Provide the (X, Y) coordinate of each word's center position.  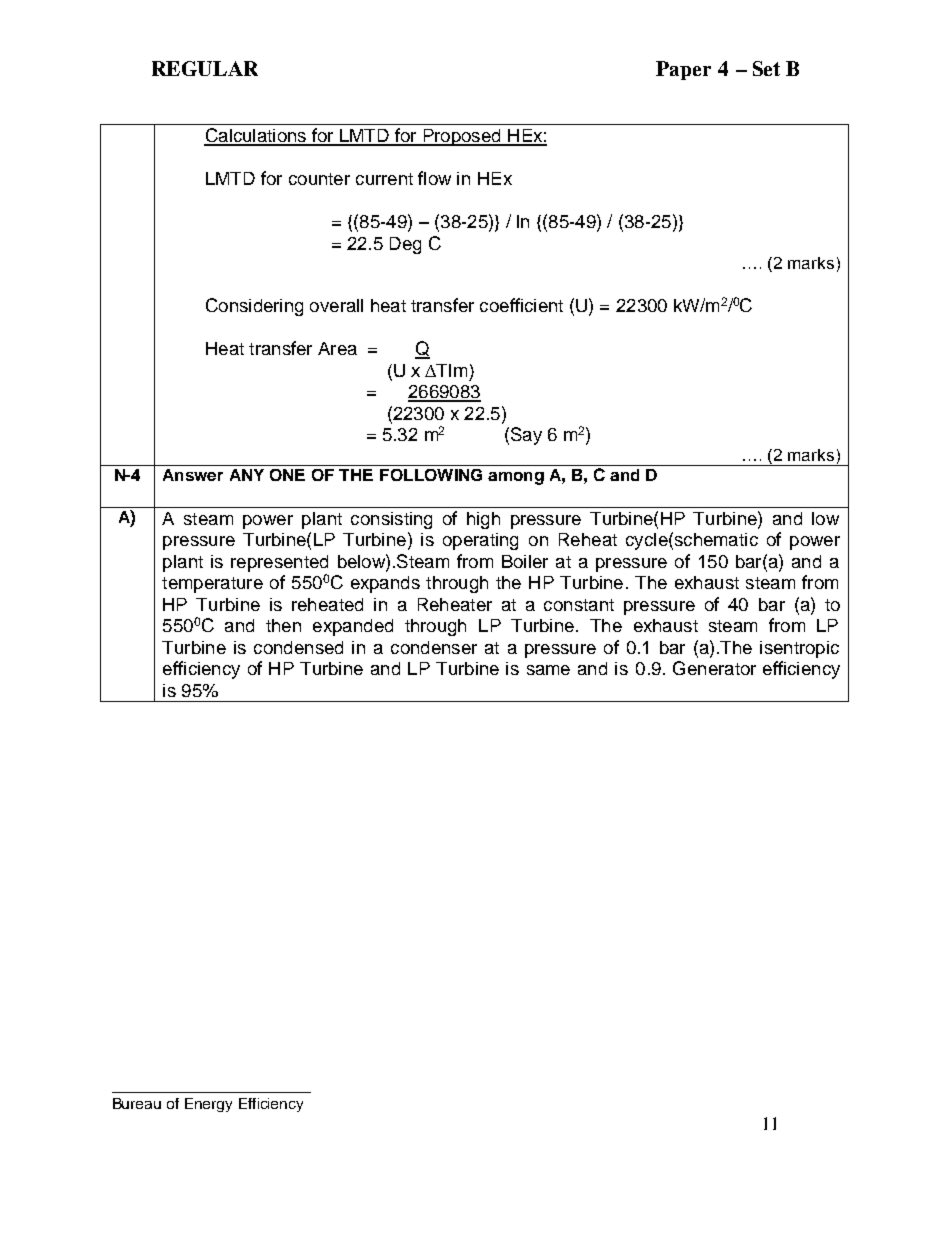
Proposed (462, 137)
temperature (212, 585)
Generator (714, 668)
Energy (208, 1105)
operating (480, 541)
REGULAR (205, 68)
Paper (683, 70)
